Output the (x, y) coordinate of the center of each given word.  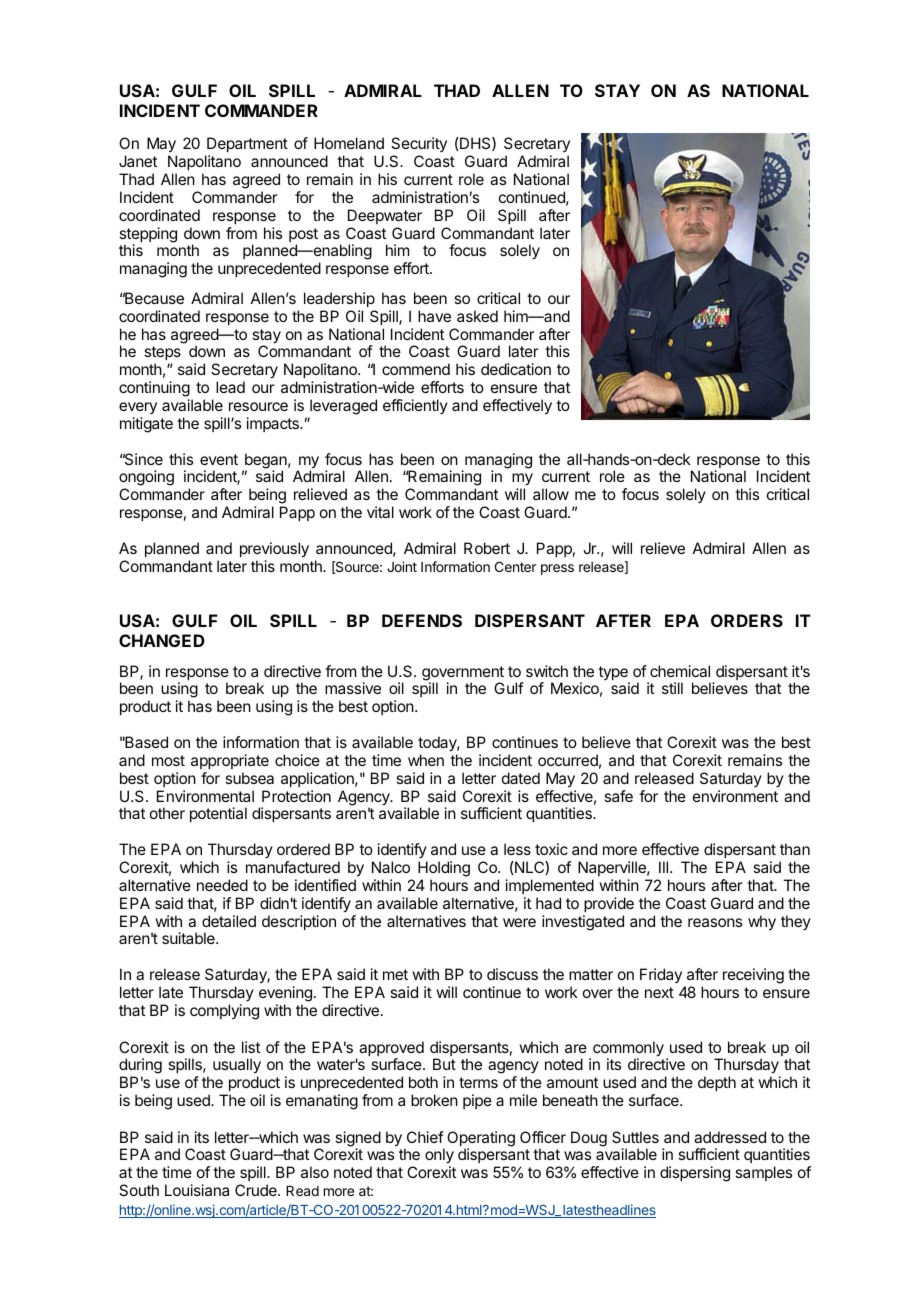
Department (247, 144)
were (519, 922)
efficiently (415, 406)
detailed (229, 921)
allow (551, 494)
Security (419, 144)
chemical (680, 671)
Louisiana (197, 1190)
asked (477, 316)
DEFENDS (422, 620)
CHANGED (162, 640)
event (219, 459)
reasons (715, 922)
